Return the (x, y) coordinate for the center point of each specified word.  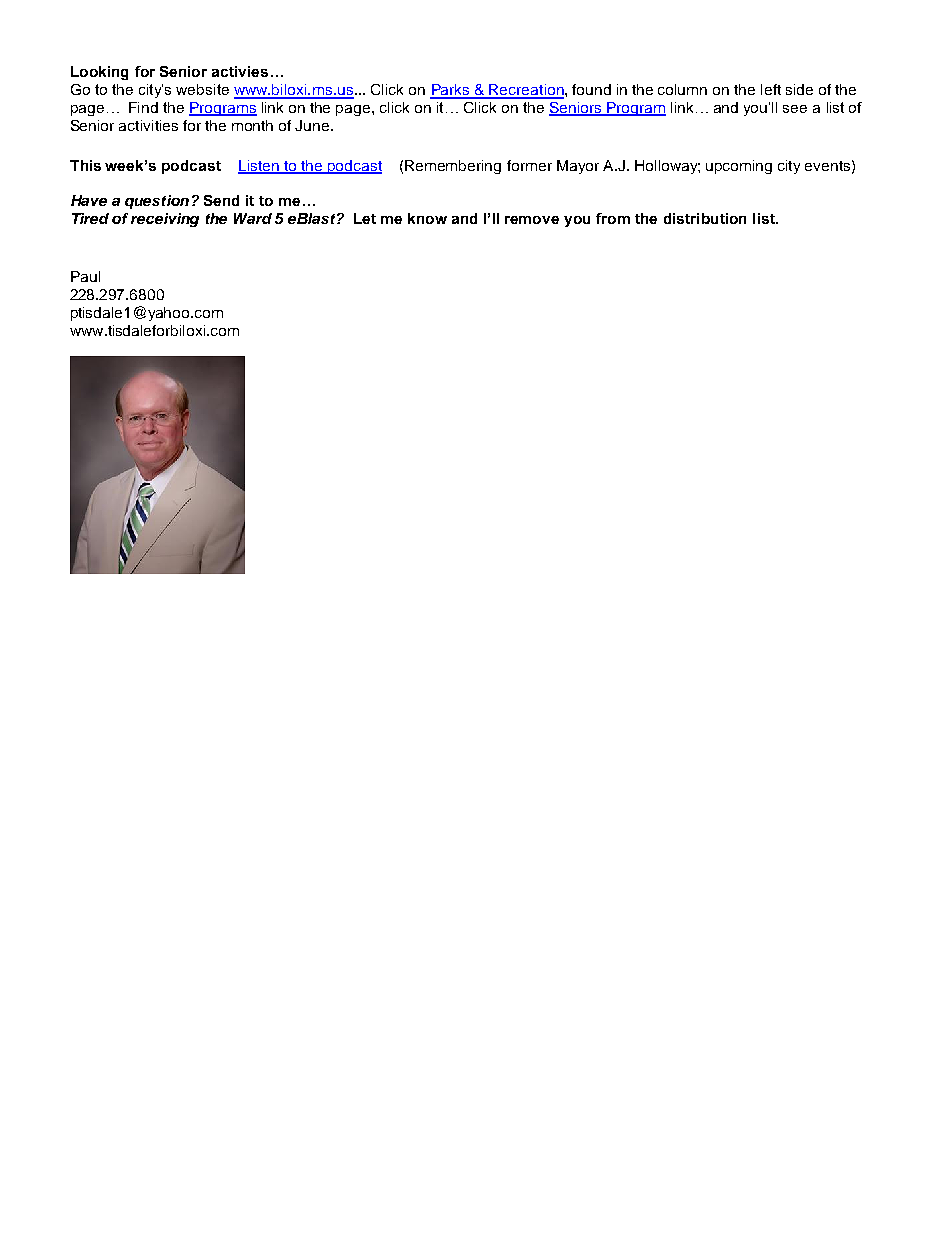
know (427, 218)
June (313, 125)
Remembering (453, 167)
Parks (451, 91)
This (85, 165)
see (795, 109)
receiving (165, 220)
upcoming (739, 167)
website (202, 89)
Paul (85, 276)
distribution (705, 218)
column (682, 89)
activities (148, 125)
